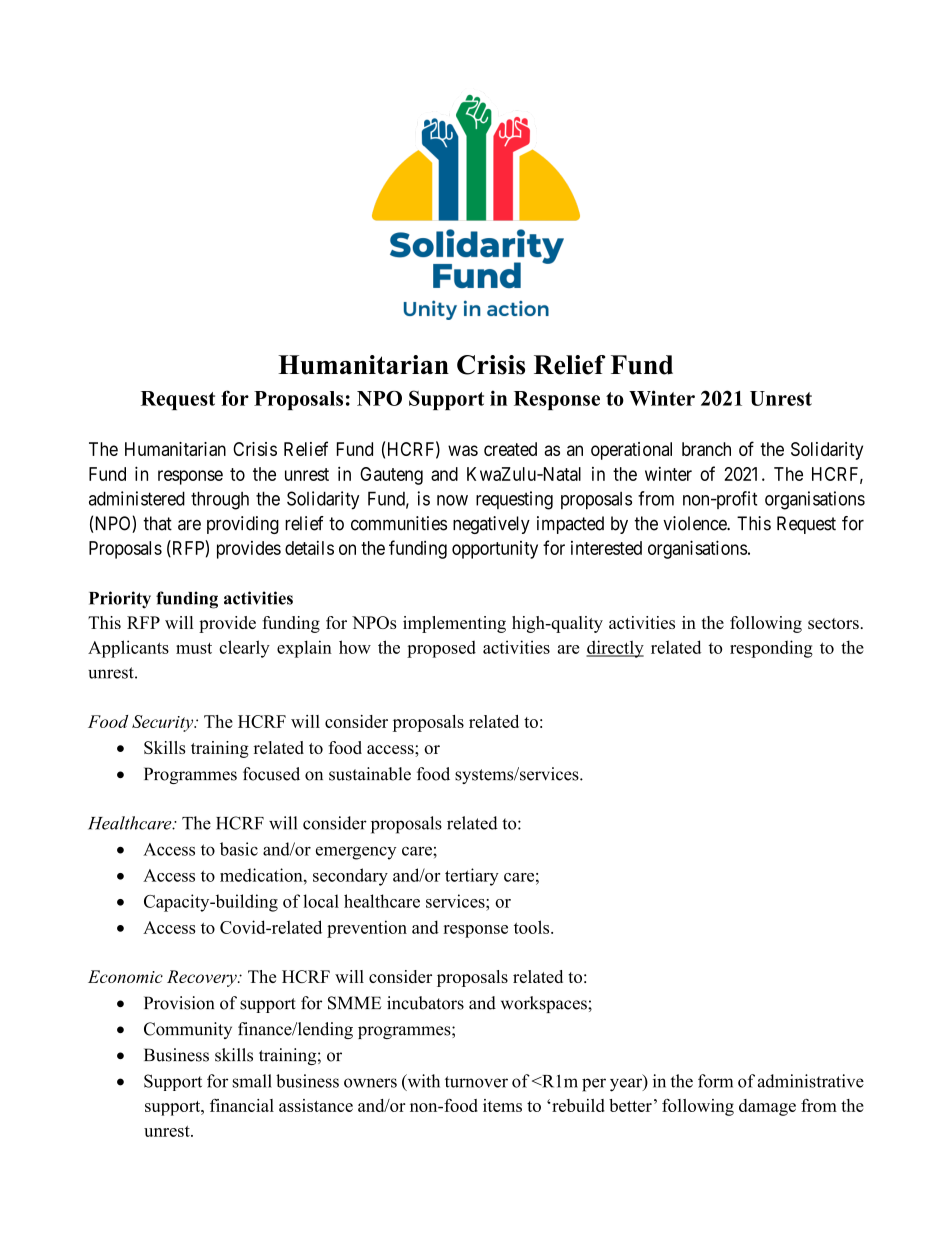 The width and height of the screenshot is (952, 1233). Describe the element at coordinates (771, 649) in the screenshot. I see `responding` at that location.
